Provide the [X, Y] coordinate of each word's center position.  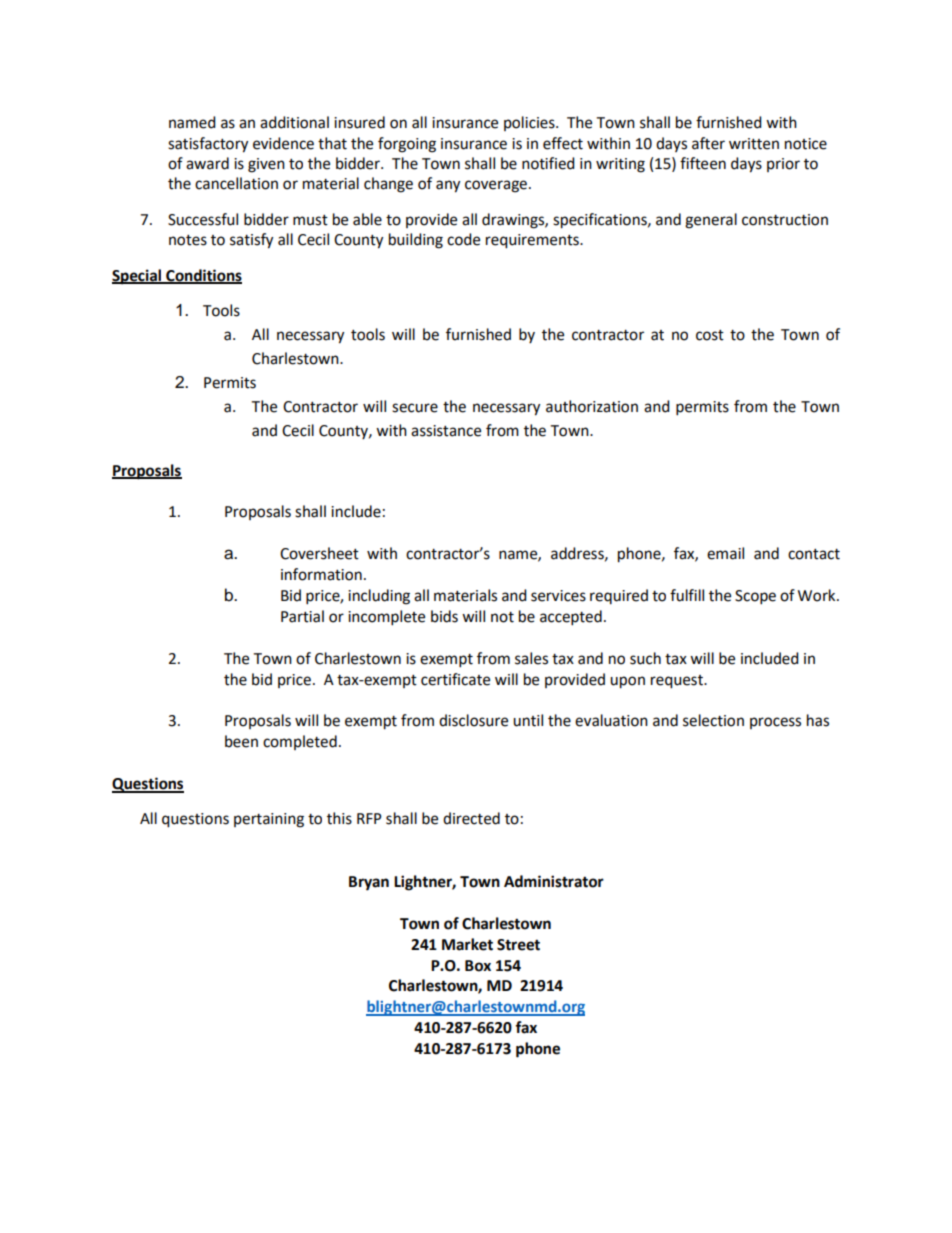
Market [467, 944]
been [241, 741]
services [558, 596]
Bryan [369, 883]
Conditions [203, 276]
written [754, 144]
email [725, 553]
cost [710, 335]
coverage [496, 186]
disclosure [473, 720]
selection [713, 720]
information [321, 574]
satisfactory [208, 145]
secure [415, 408]
